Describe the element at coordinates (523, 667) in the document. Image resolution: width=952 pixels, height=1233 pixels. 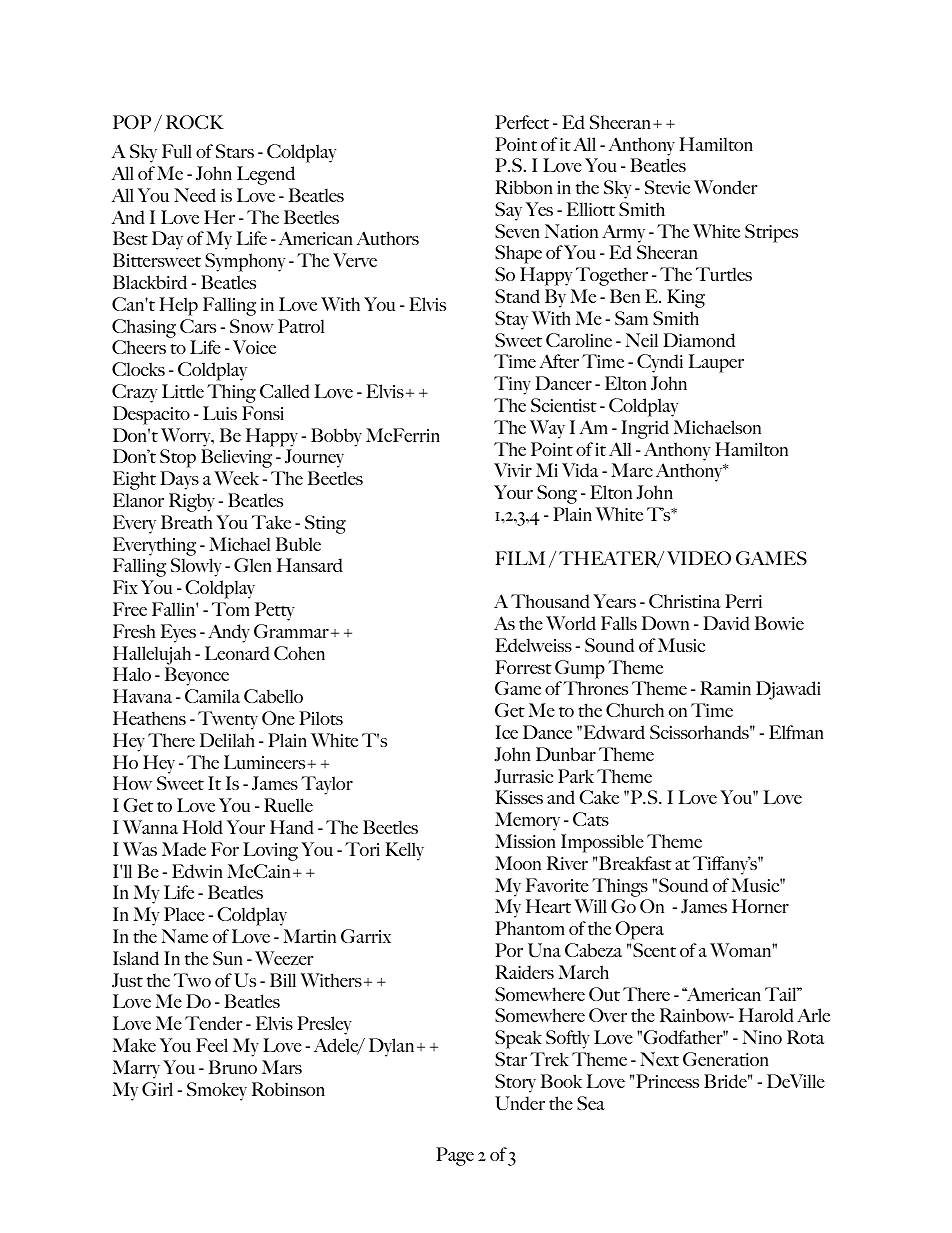
I see `Forrest` at that location.
